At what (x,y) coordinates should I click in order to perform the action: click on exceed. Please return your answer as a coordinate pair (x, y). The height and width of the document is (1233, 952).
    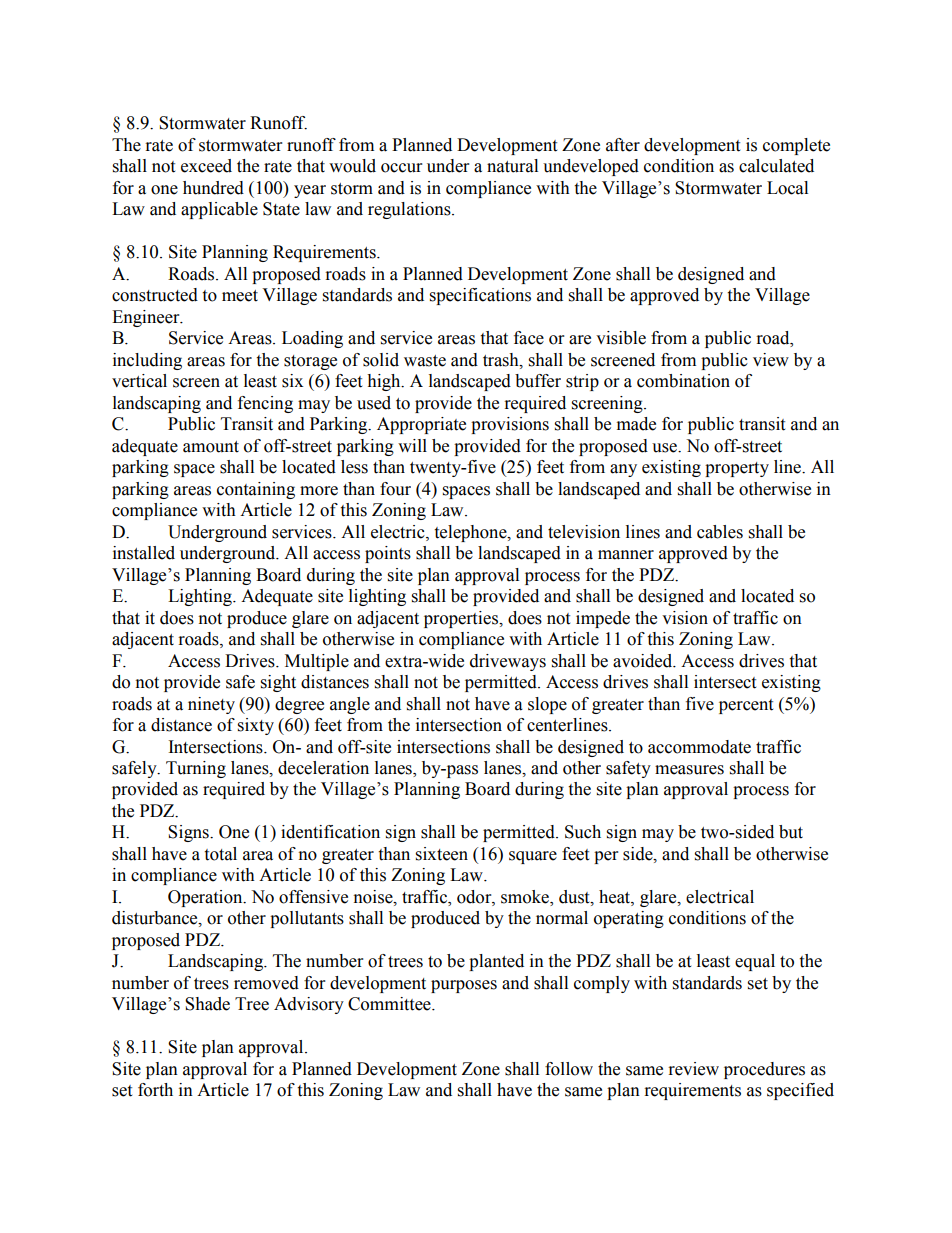
    Looking at the image, I should click on (206, 166).
